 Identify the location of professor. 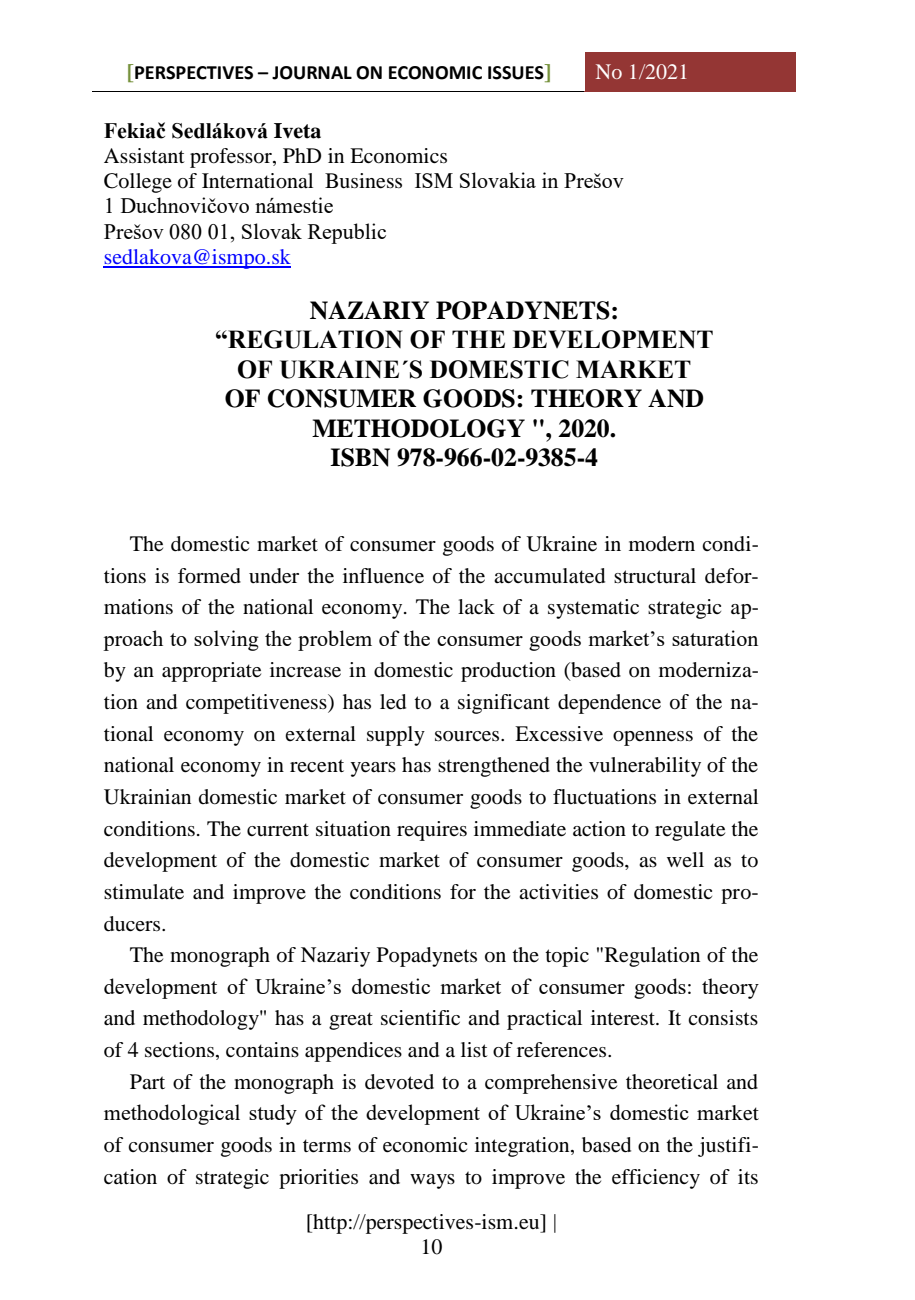
(232, 158).
